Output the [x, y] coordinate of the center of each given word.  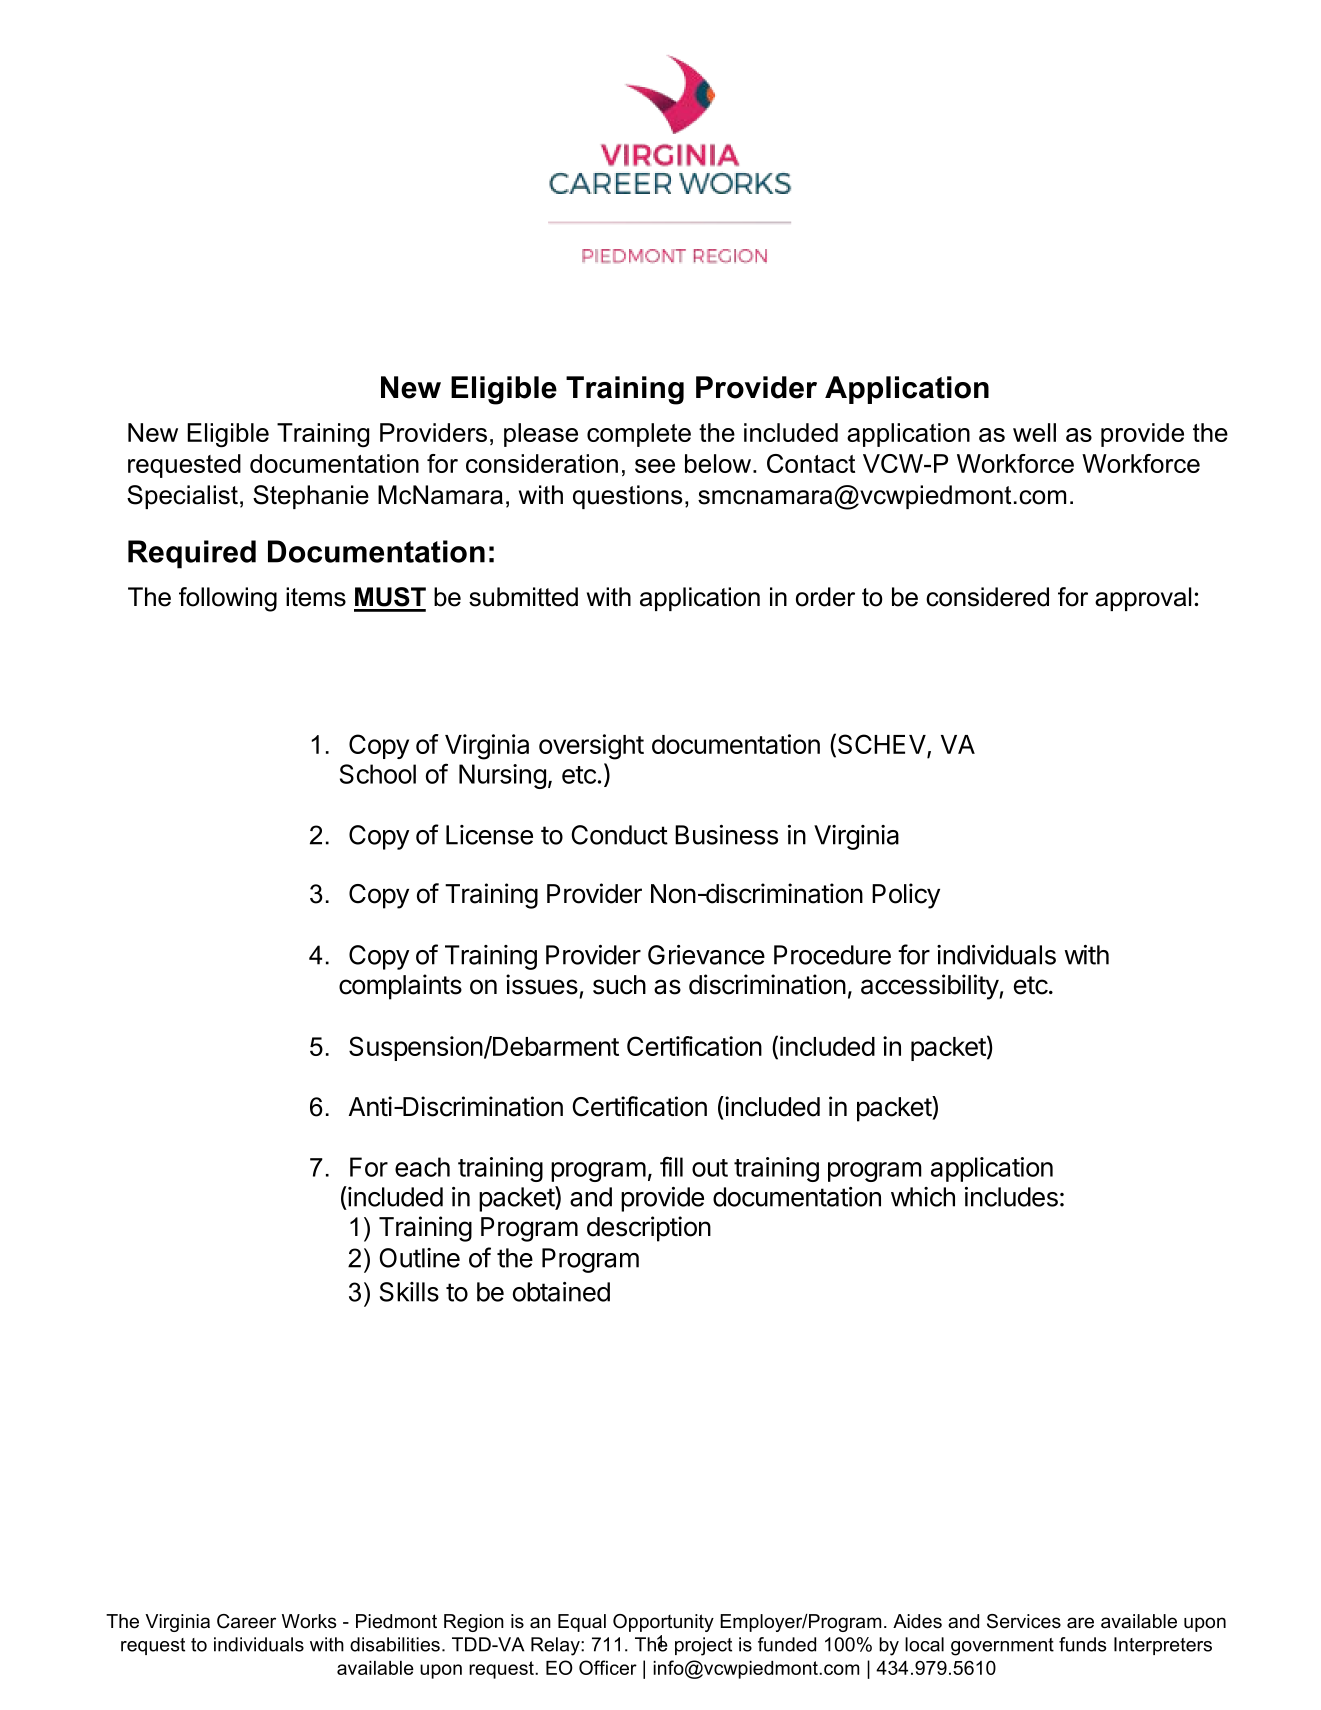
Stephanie [311, 497]
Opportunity [663, 1623]
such [619, 985]
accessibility [930, 987]
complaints [400, 987]
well [1034, 432]
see [655, 466]
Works [309, 1621]
